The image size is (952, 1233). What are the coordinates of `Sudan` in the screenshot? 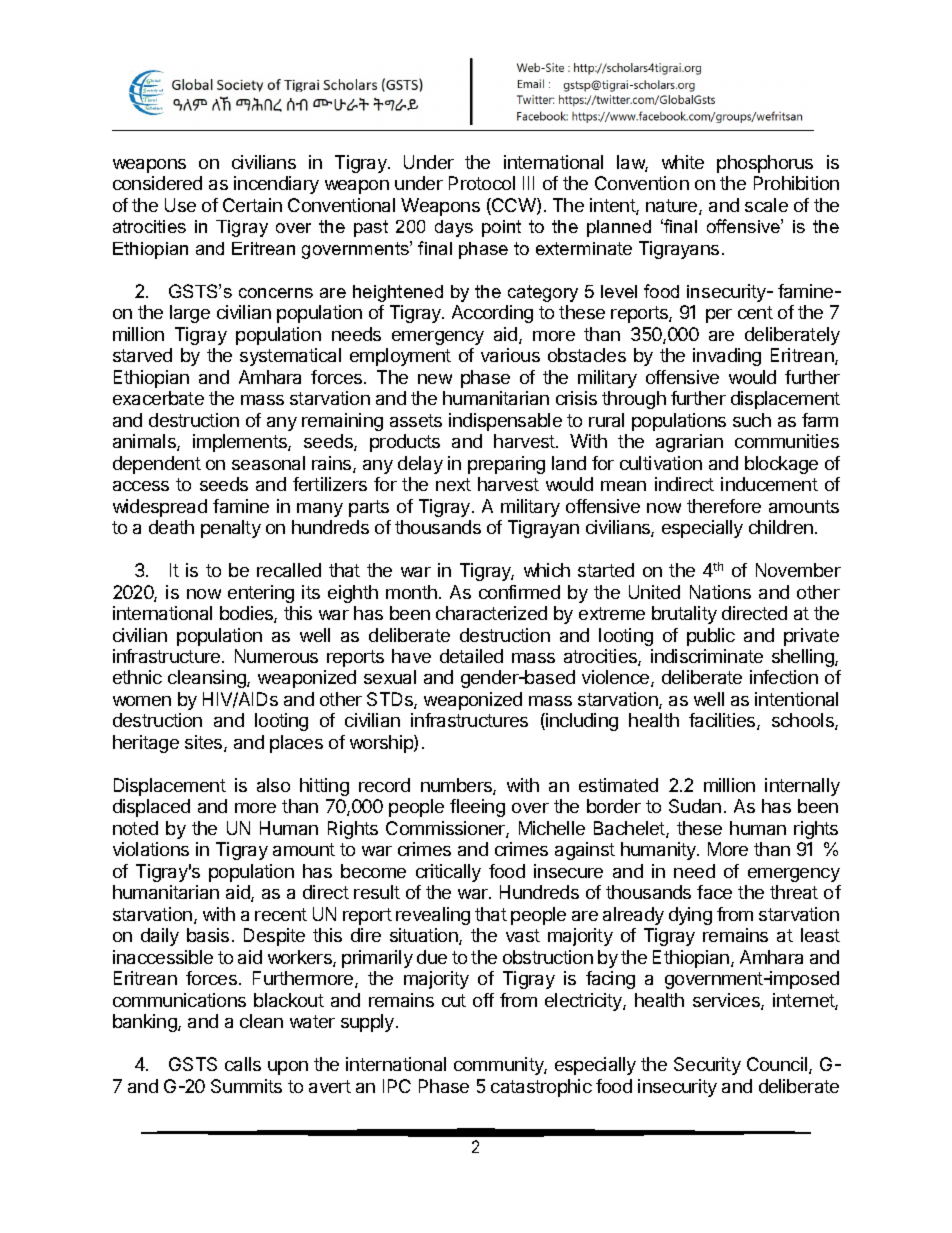 It's located at (695, 806).
